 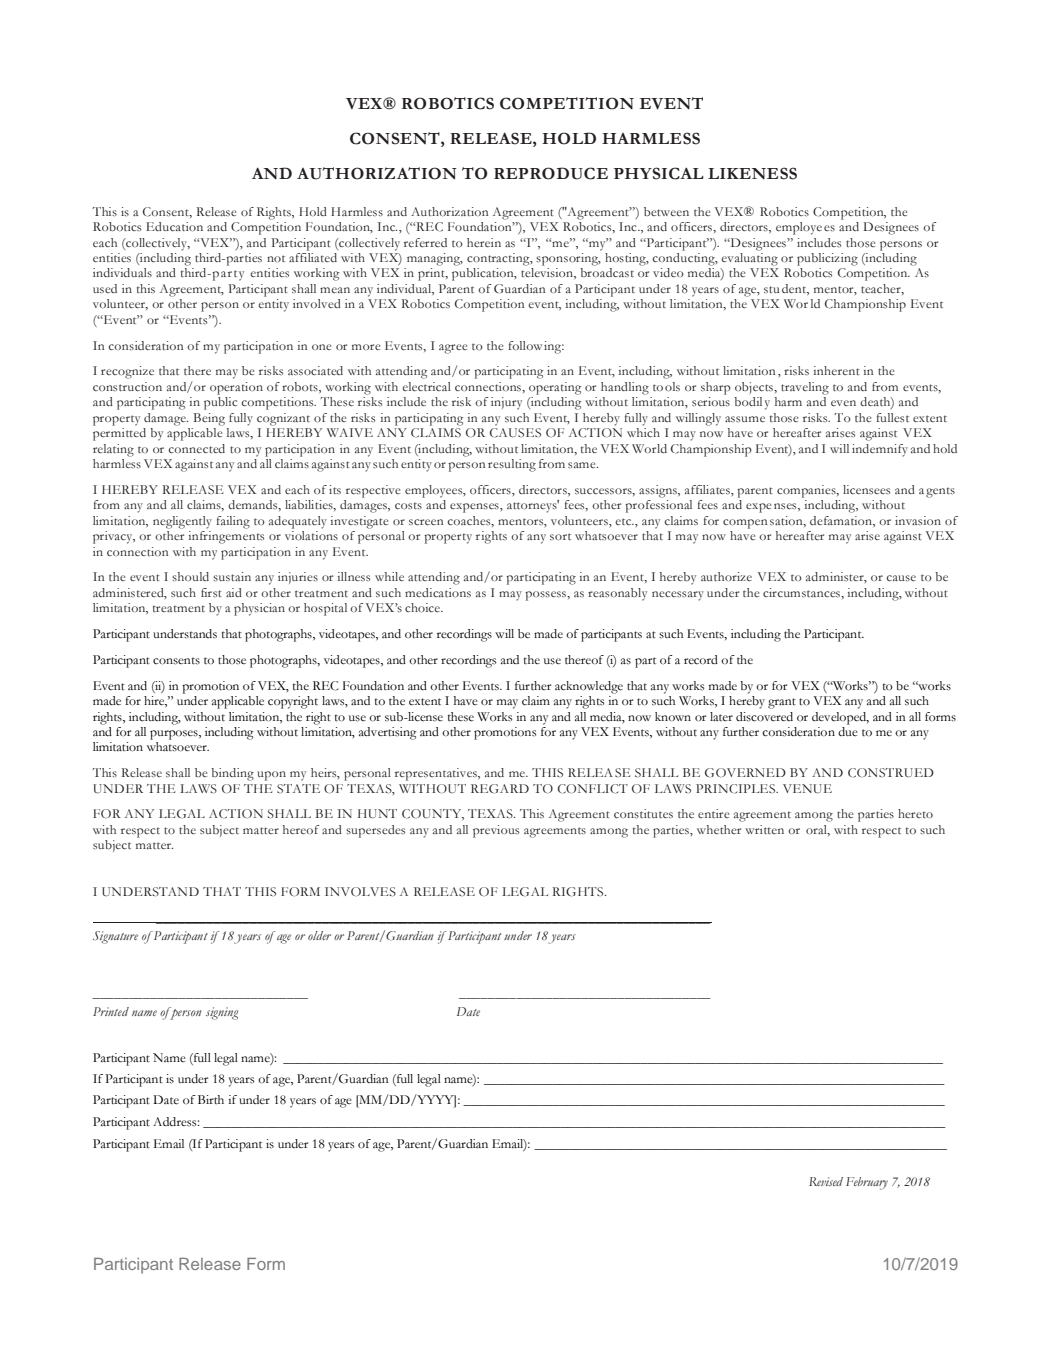 What do you see at coordinates (826, 1181) in the image?
I see `Revised` at bounding box center [826, 1181].
